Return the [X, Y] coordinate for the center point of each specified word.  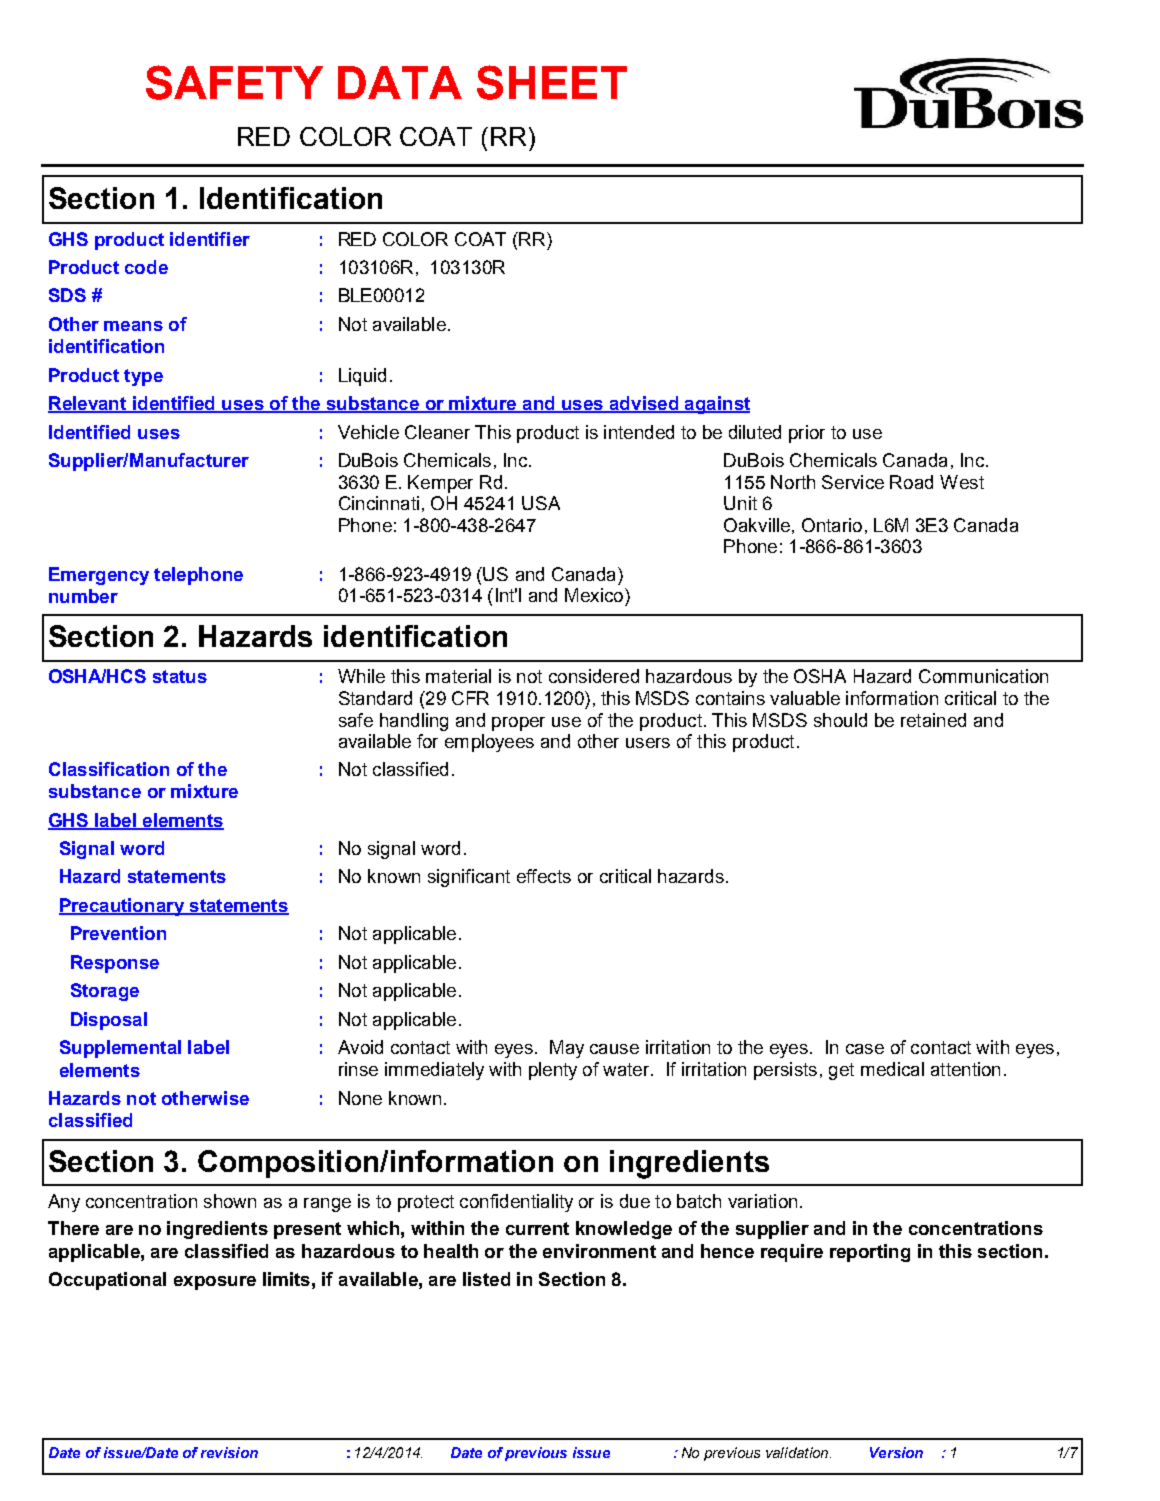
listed [486, 1279]
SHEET [552, 82]
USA [541, 503]
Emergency [99, 576]
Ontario [832, 525]
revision [229, 1452]
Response [115, 964]
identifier [210, 239]
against [716, 405]
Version [896, 1452]
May [567, 1049]
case [865, 1049]
